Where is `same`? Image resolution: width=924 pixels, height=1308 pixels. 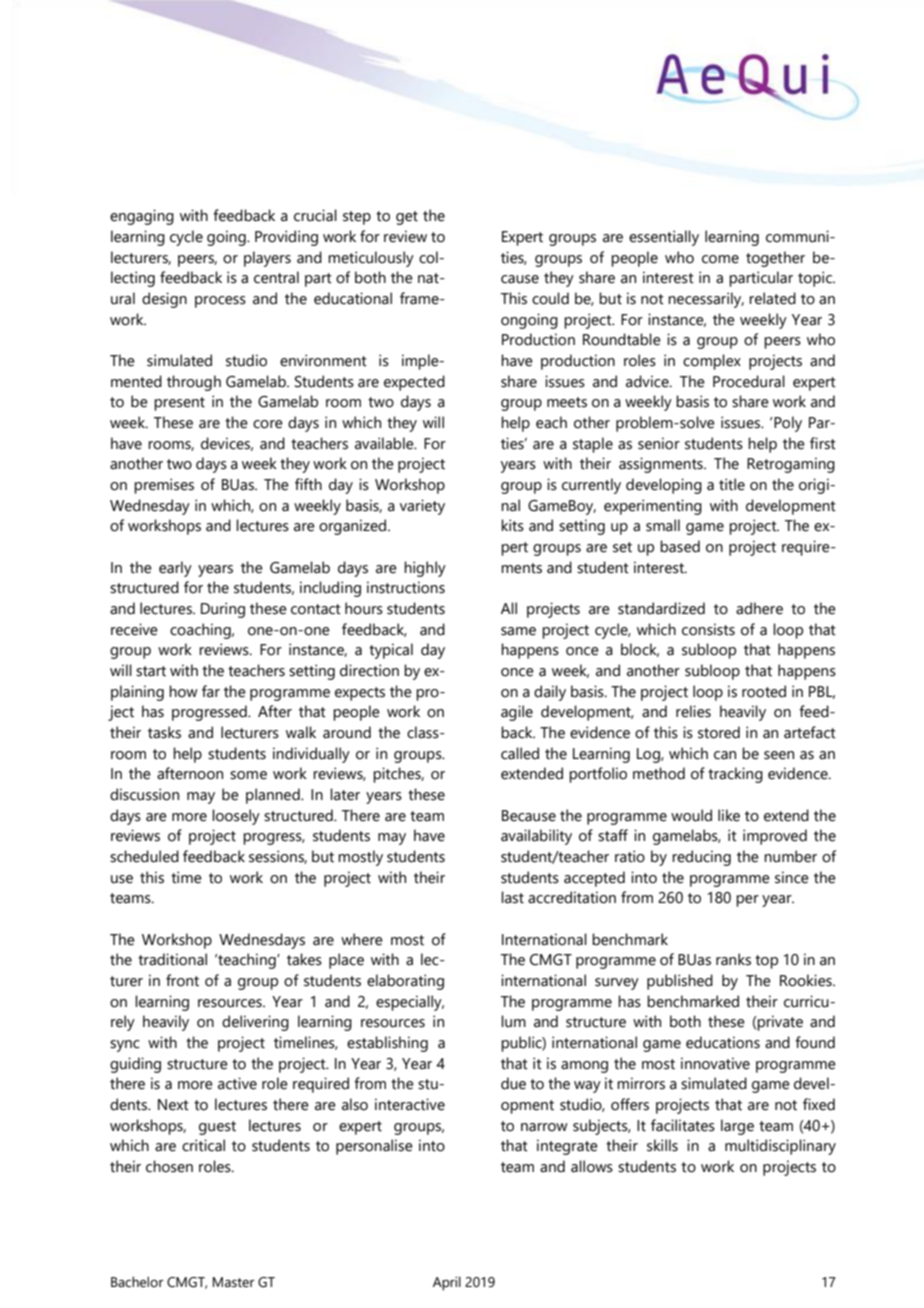 same is located at coordinates (518, 631).
